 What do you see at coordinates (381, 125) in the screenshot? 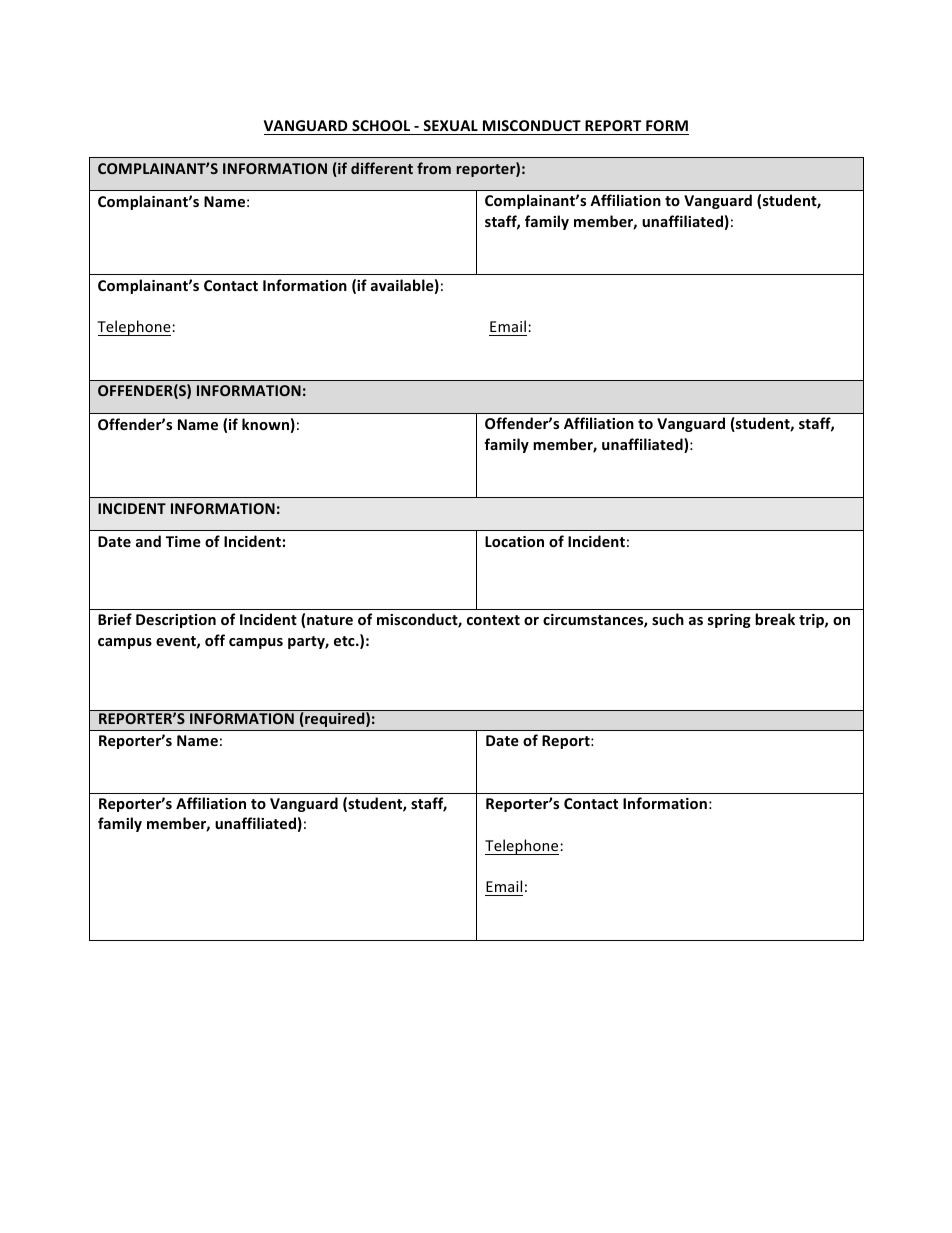
I see `SCHOOL` at bounding box center [381, 125].
